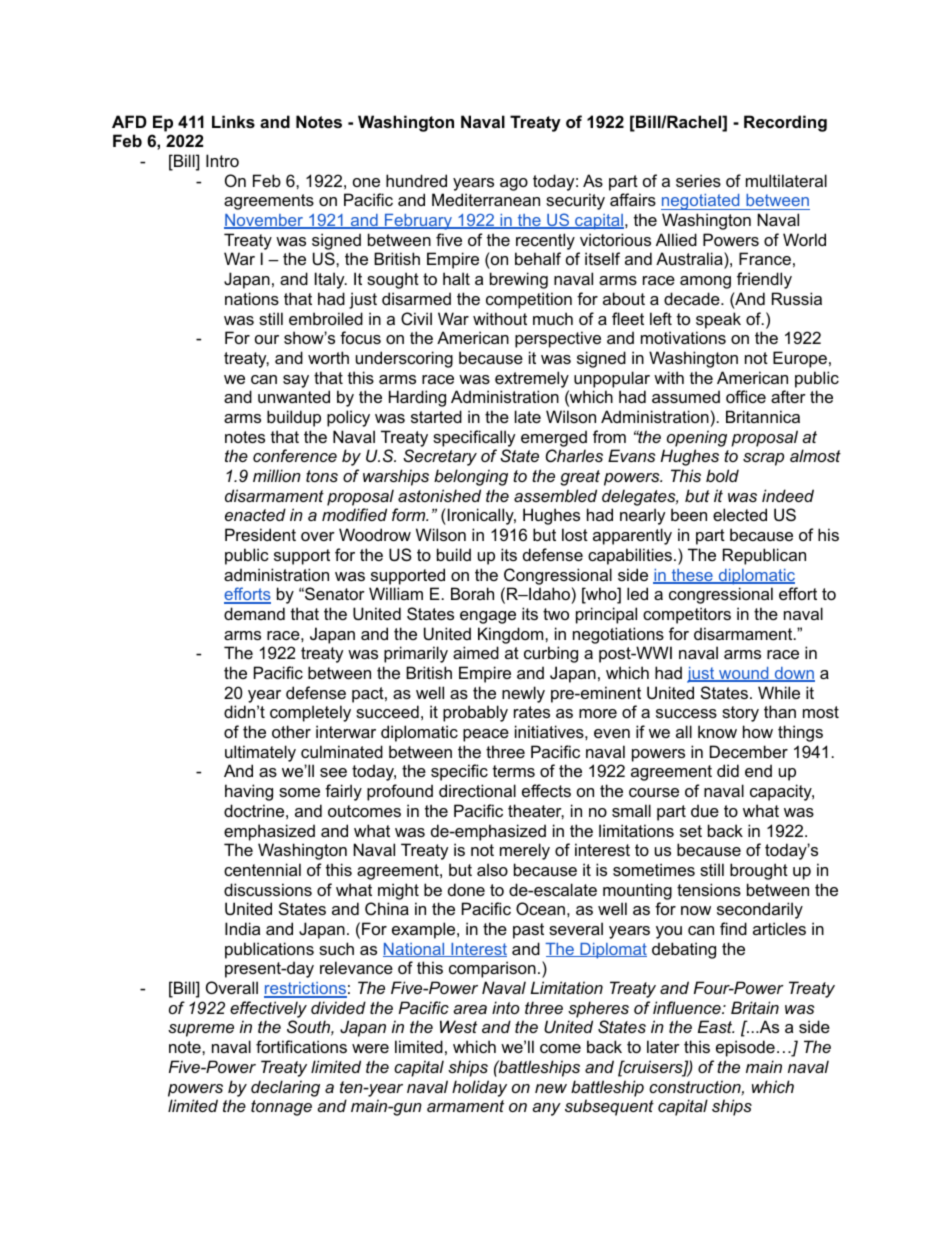  What do you see at coordinates (277, 475) in the screenshot?
I see `million` at bounding box center [277, 475].
